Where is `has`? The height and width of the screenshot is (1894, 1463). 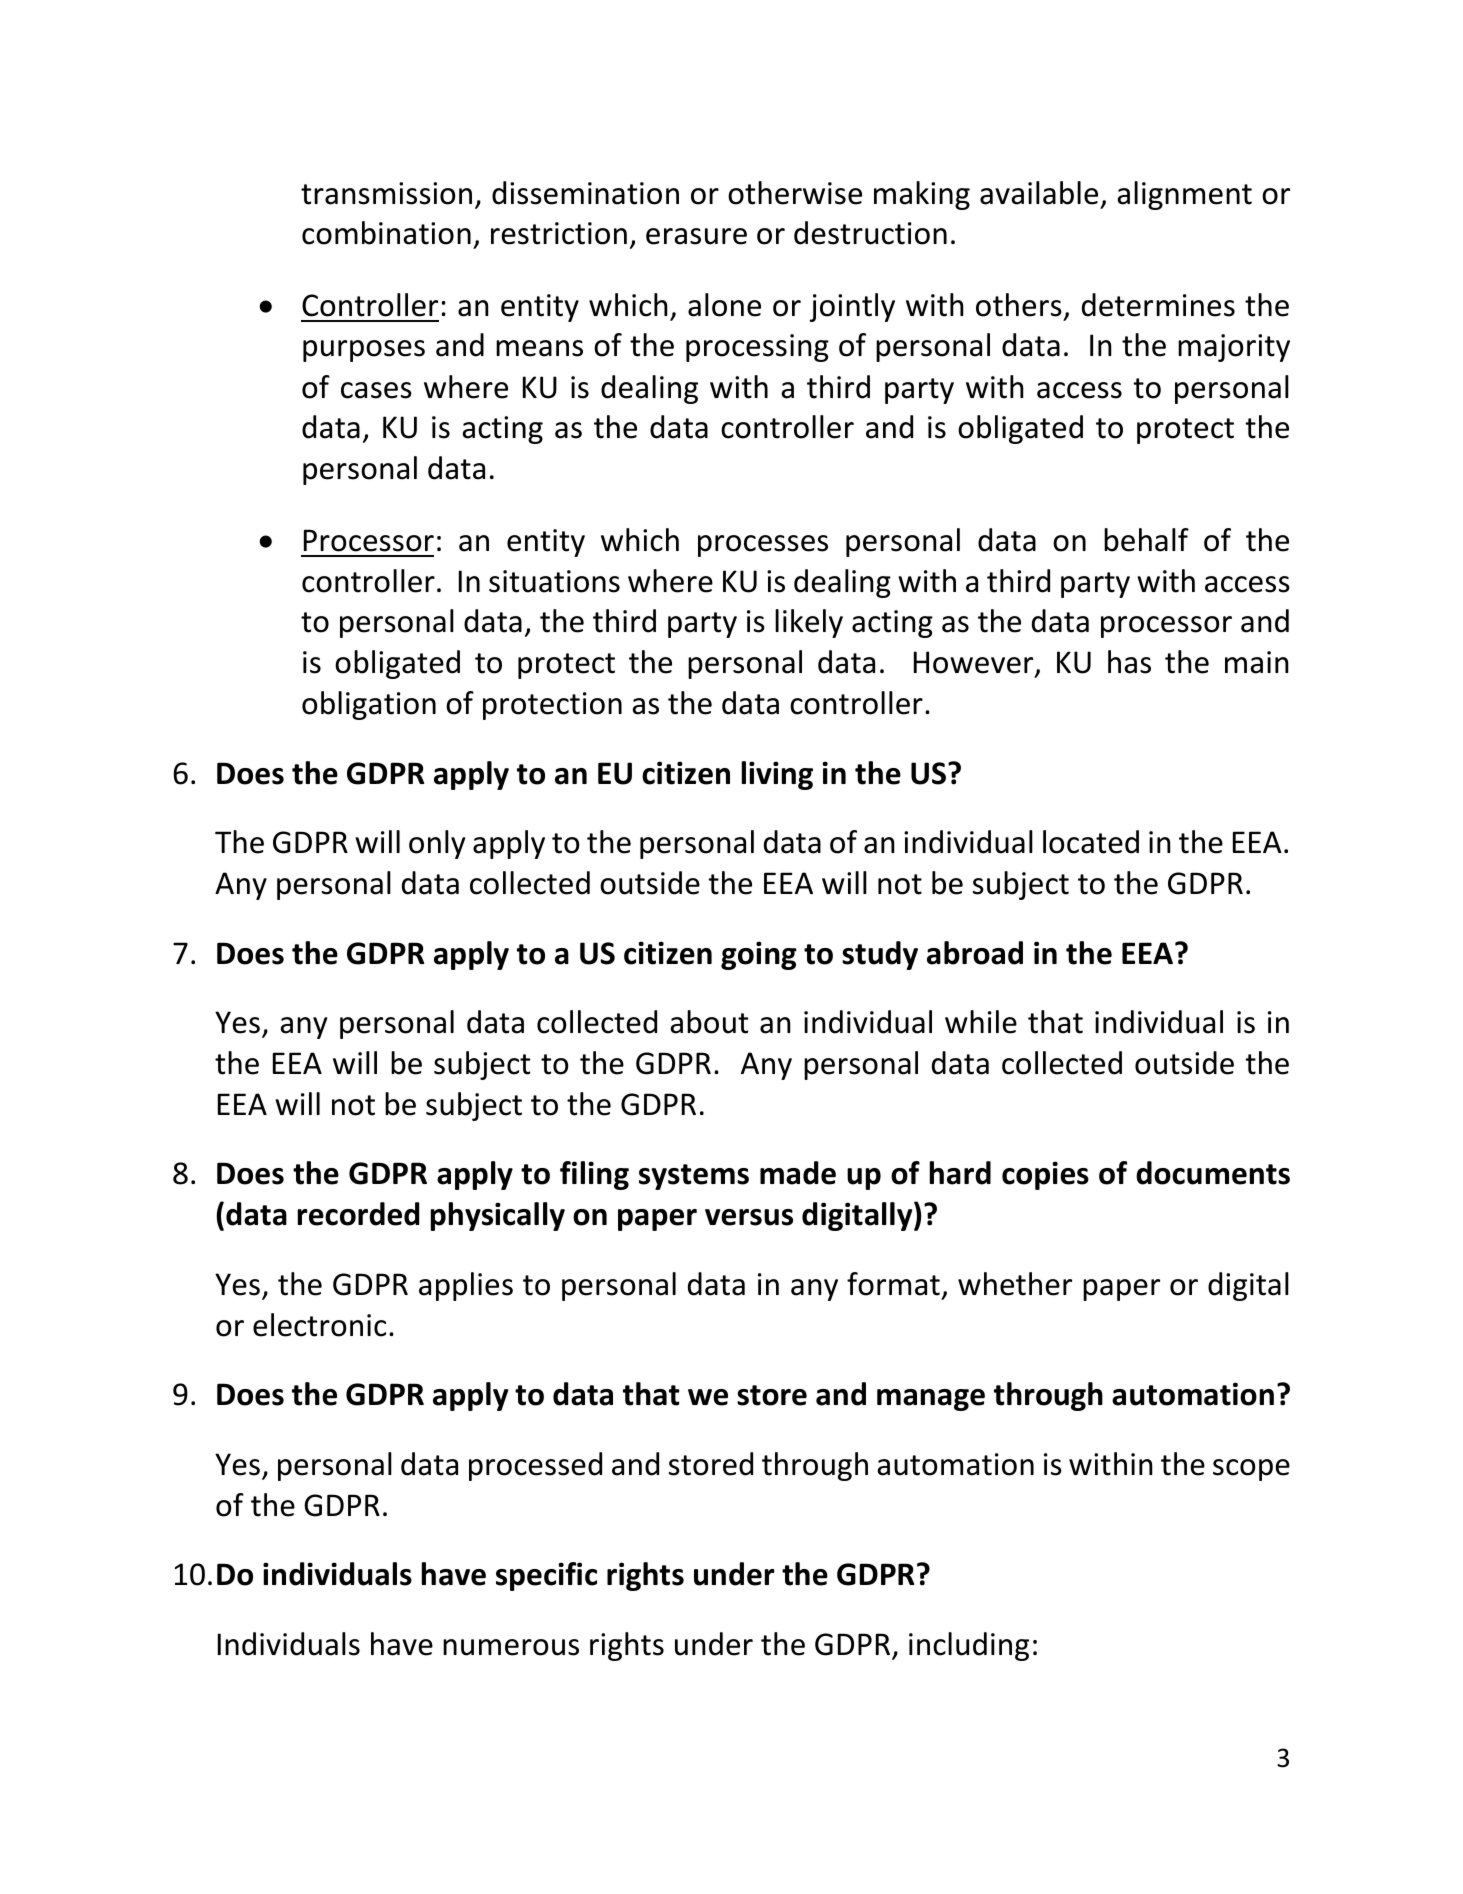 has is located at coordinates (1129, 662).
